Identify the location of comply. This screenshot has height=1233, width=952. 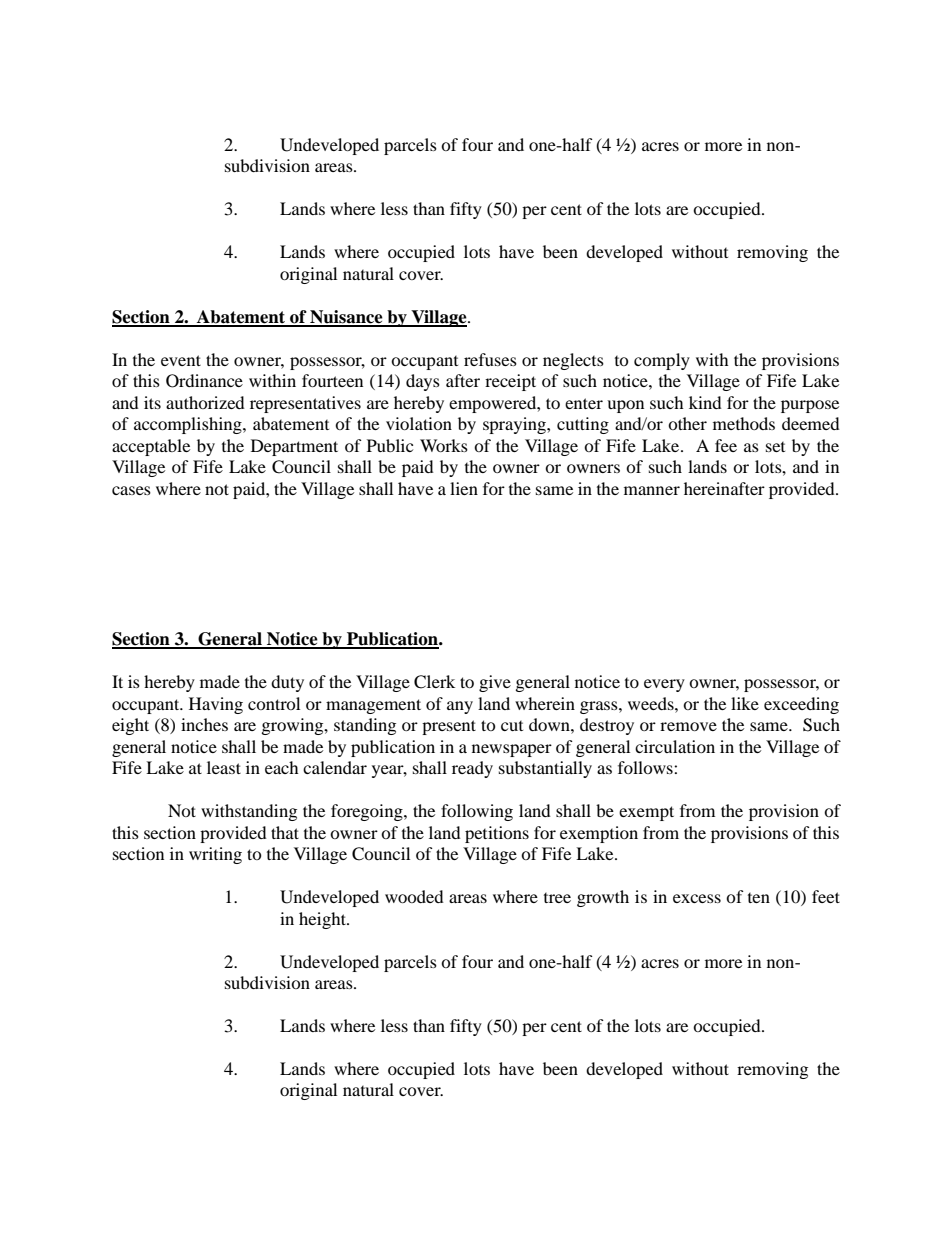
(662, 361).
